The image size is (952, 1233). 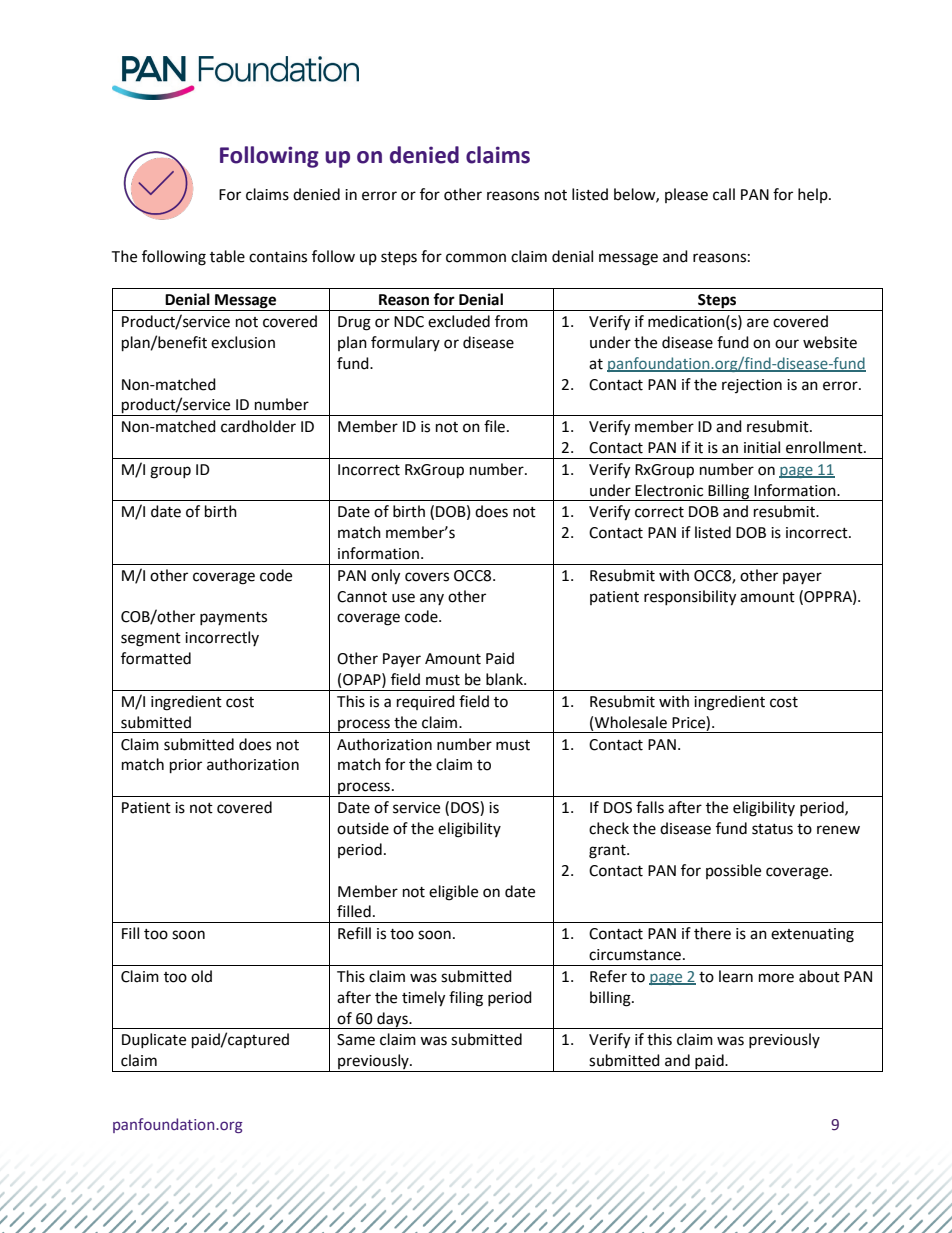 I want to click on Duplicate, so click(x=154, y=1040).
